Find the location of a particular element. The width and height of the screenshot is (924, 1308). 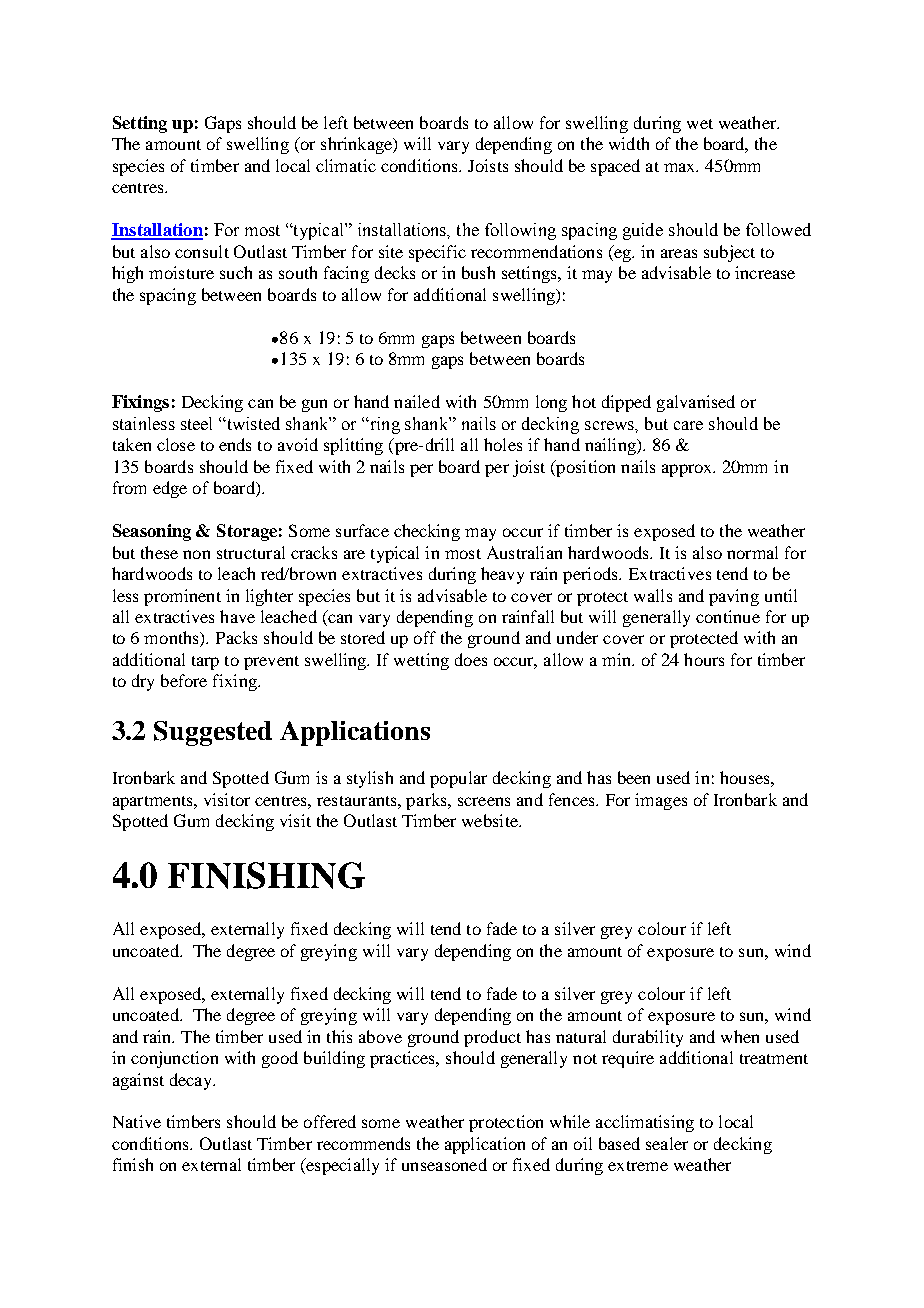

does is located at coordinates (471, 659).
